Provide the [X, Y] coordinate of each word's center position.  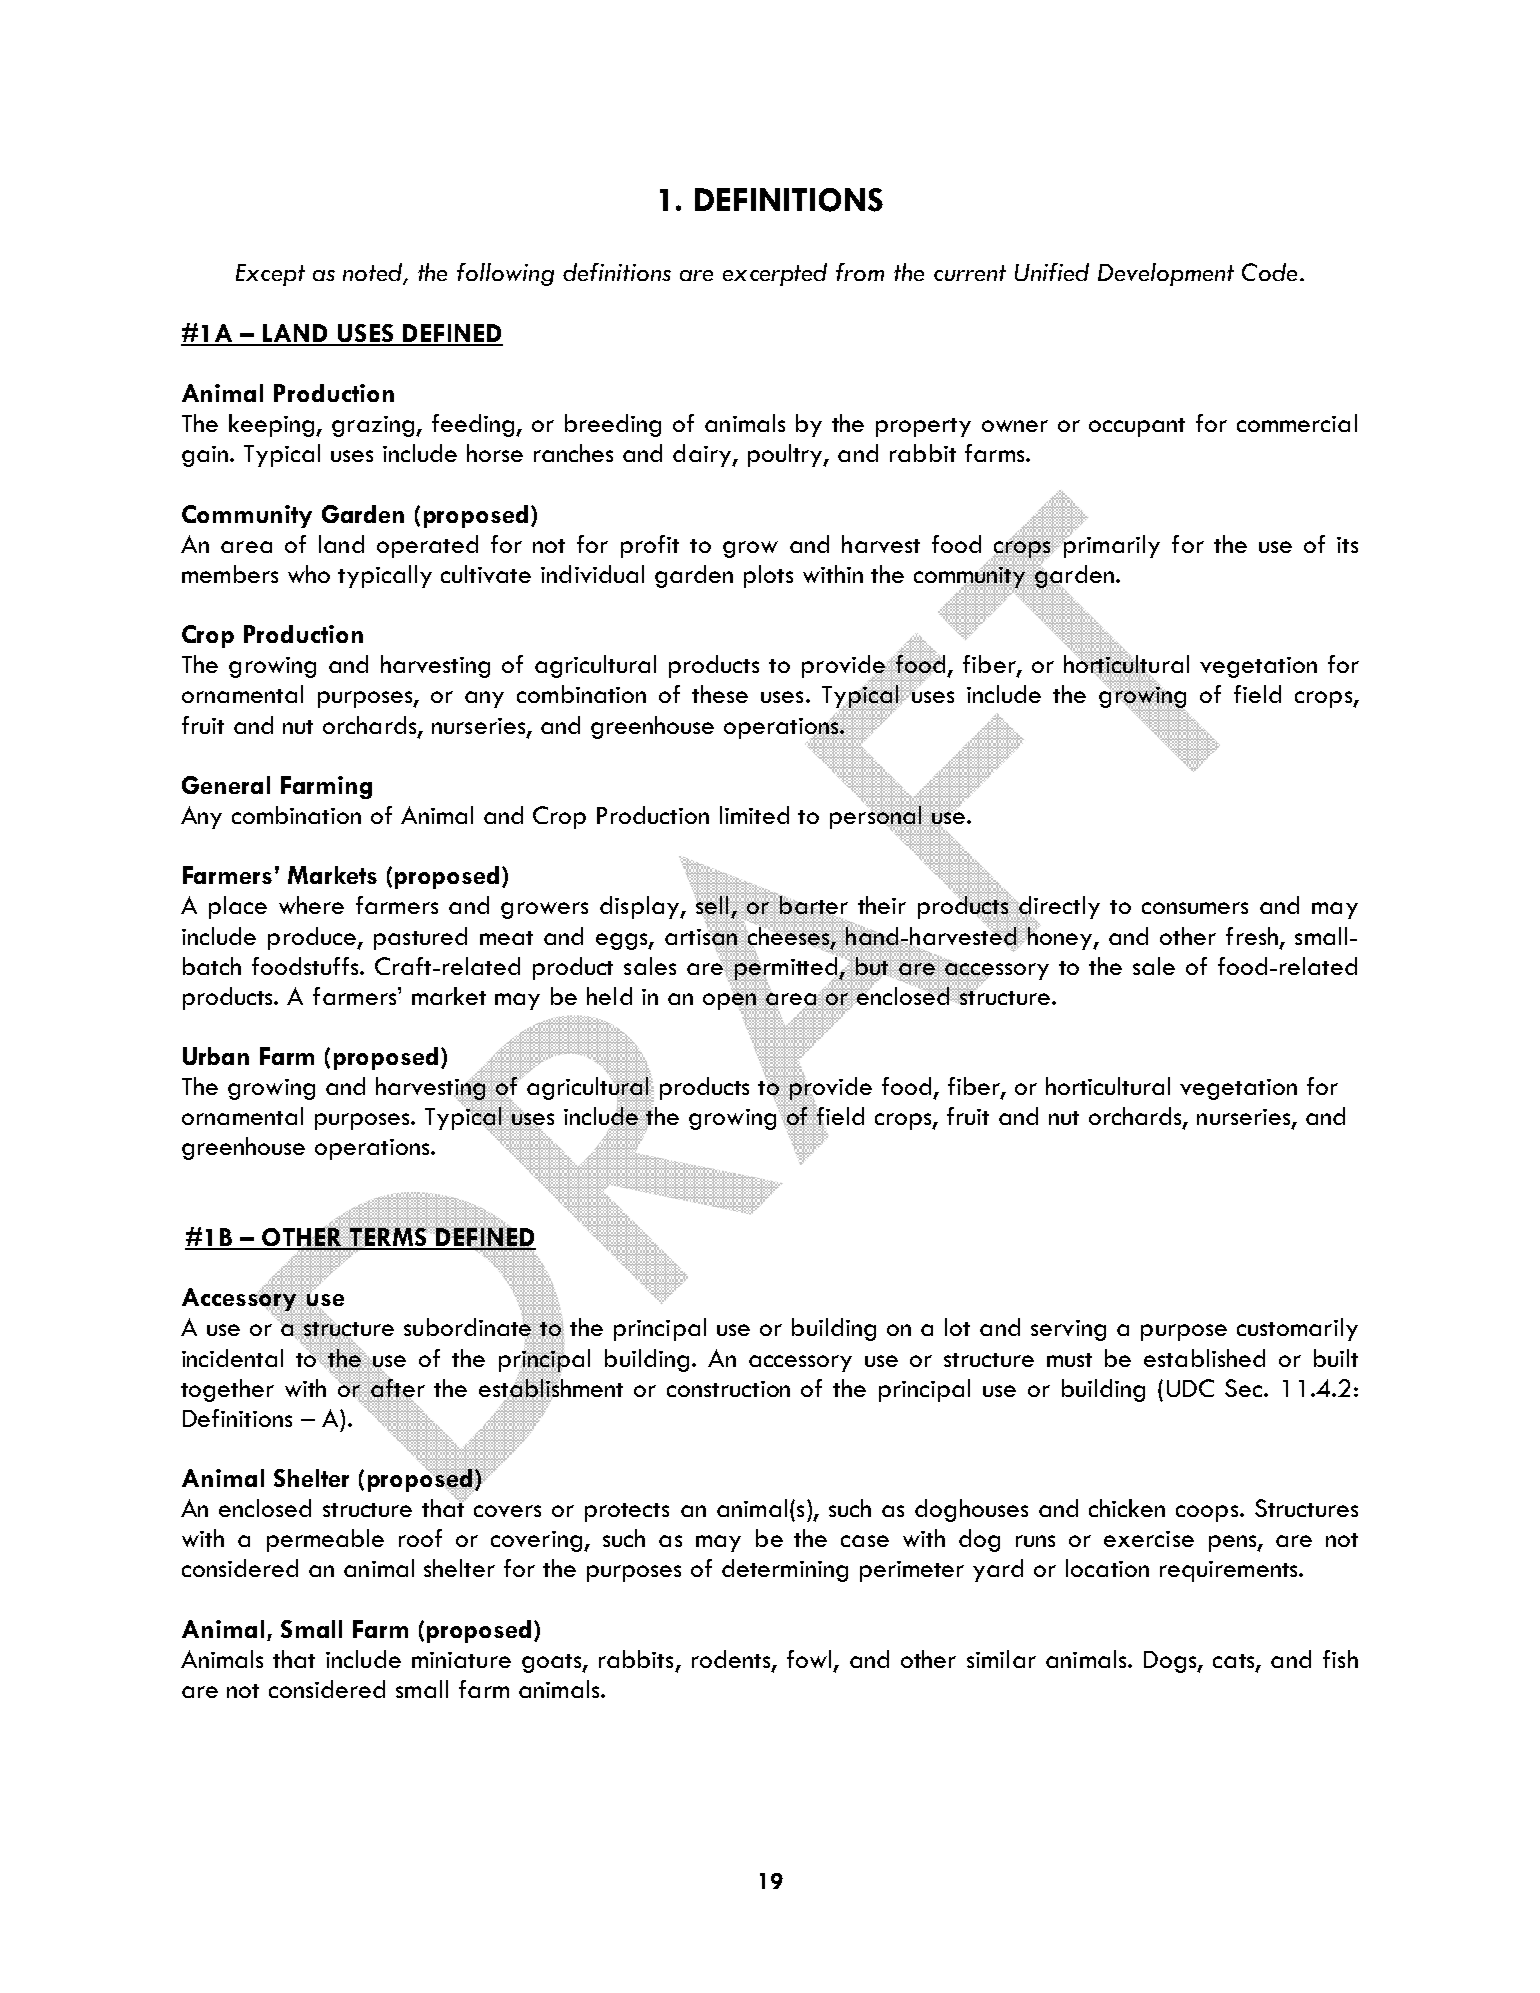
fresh [1252, 936]
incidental [232, 1358]
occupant [1137, 427]
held [609, 996]
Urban [216, 1056]
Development [1166, 274]
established [1204, 1358]
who [309, 574]
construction [728, 1389]
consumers [1195, 908]
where [311, 905]
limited [754, 815]
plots [768, 576]
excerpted [775, 274]
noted [374, 273]
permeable [325, 1540]
